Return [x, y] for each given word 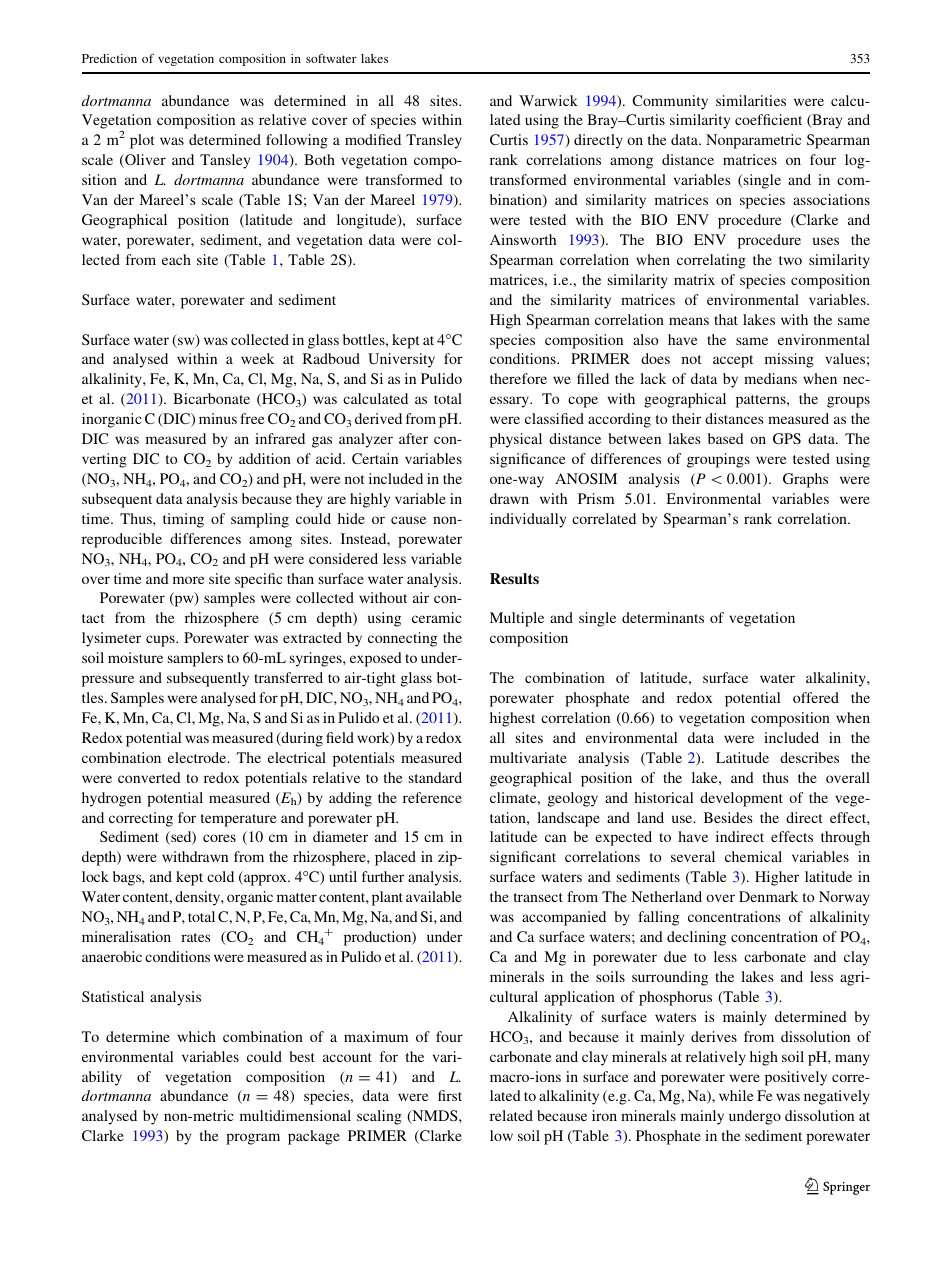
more [189, 580]
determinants [663, 617]
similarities [751, 100]
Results [514, 578]
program [253, 1139]
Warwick [548, 100]
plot [142, 141]
